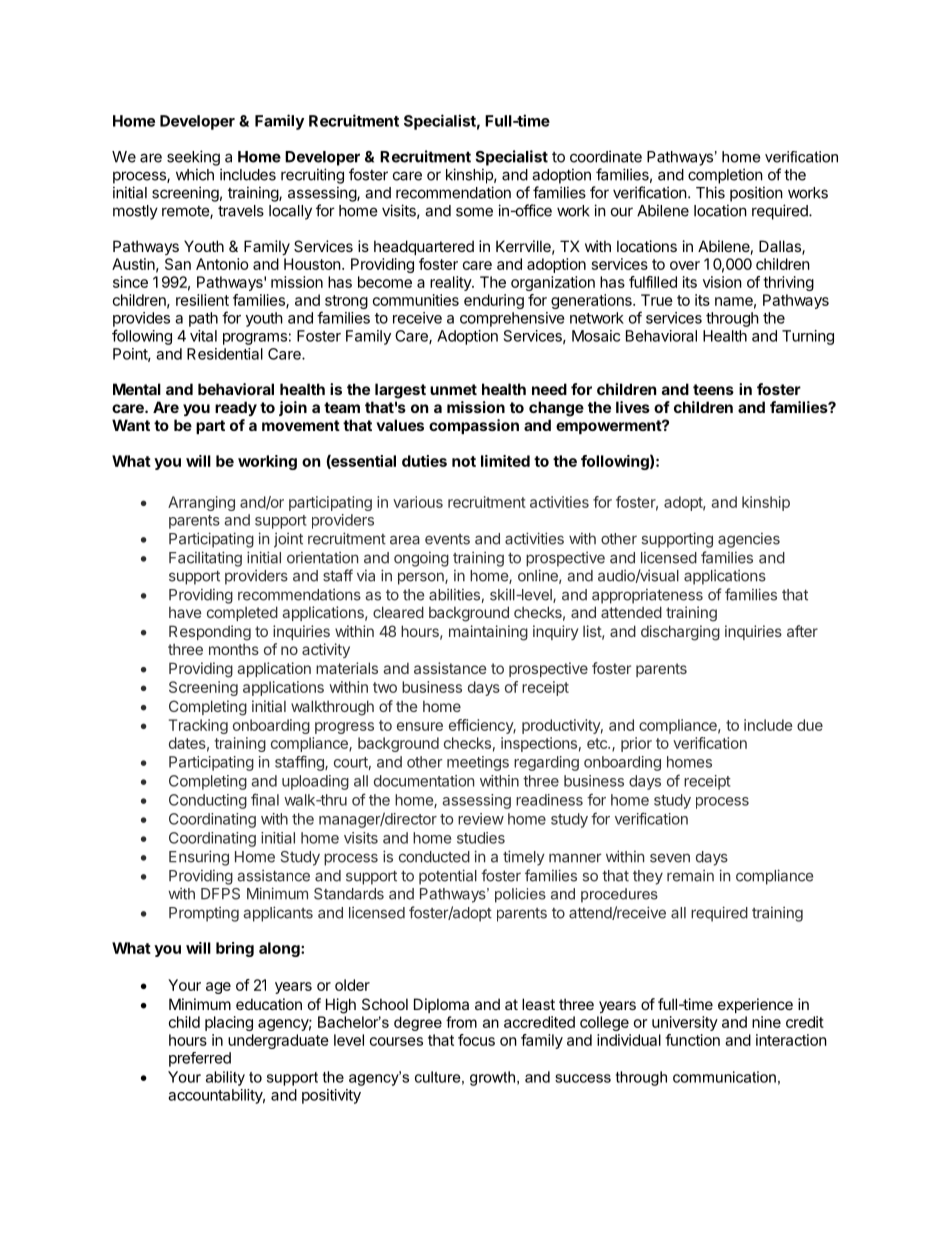 The image size is (952, 1233). Describe the element at coordinates (195, 174) in the screenshot. I see `which` at that location.
